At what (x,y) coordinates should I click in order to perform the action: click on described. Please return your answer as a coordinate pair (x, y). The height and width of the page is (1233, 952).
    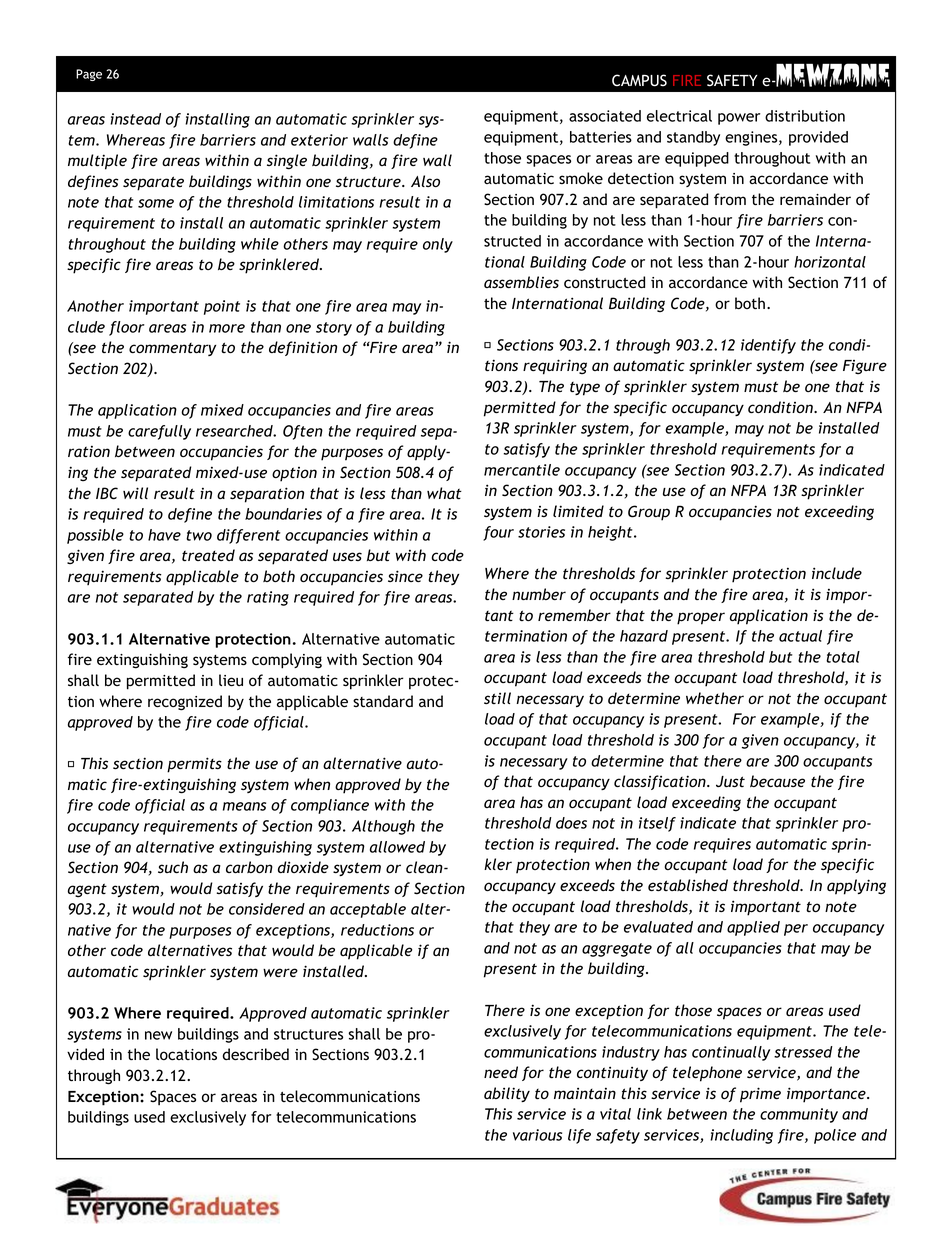
    Looking at the image, I should click on (256, 1054).
